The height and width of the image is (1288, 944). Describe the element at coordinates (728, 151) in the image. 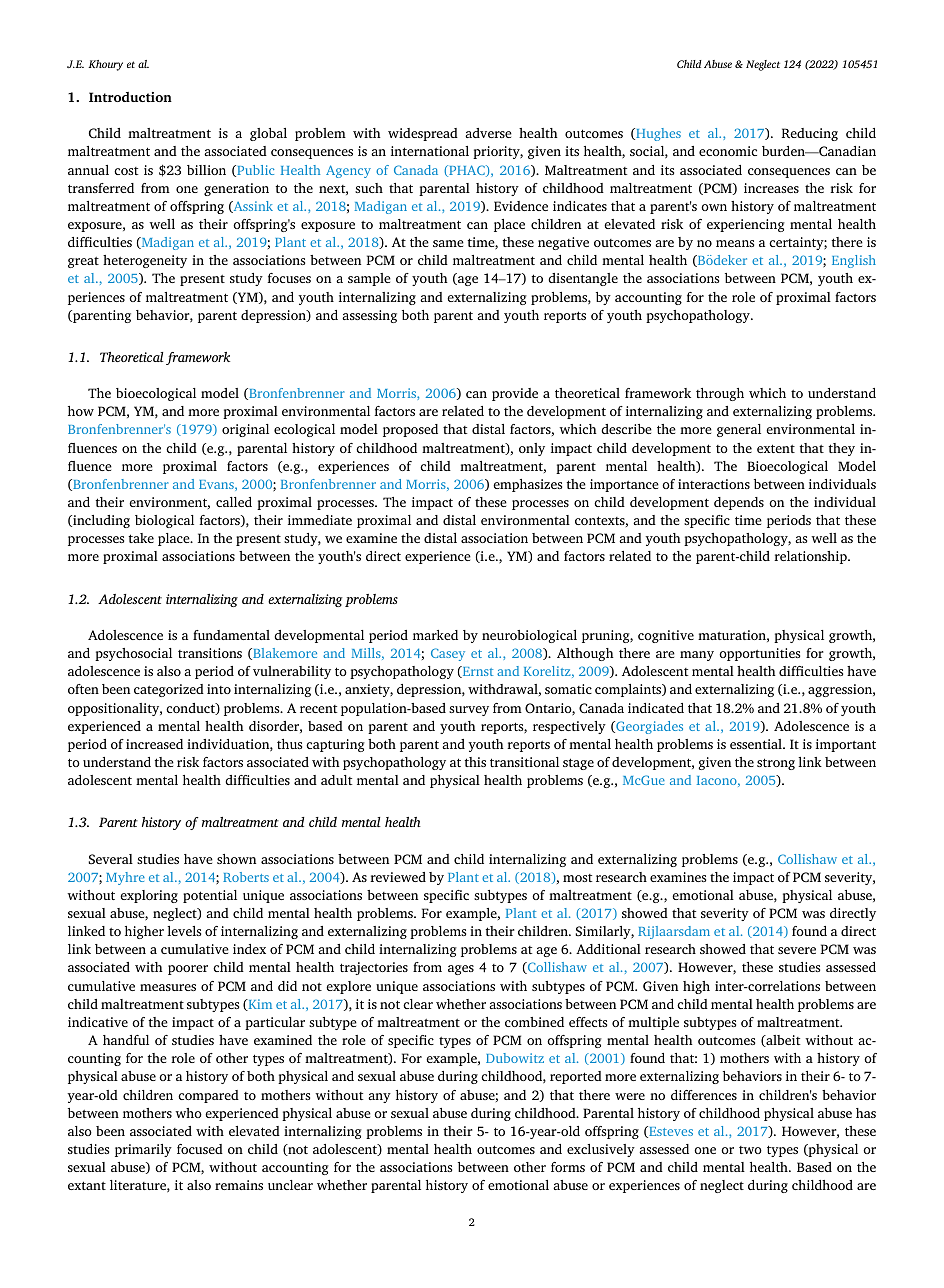

I see `economic` at that location.
